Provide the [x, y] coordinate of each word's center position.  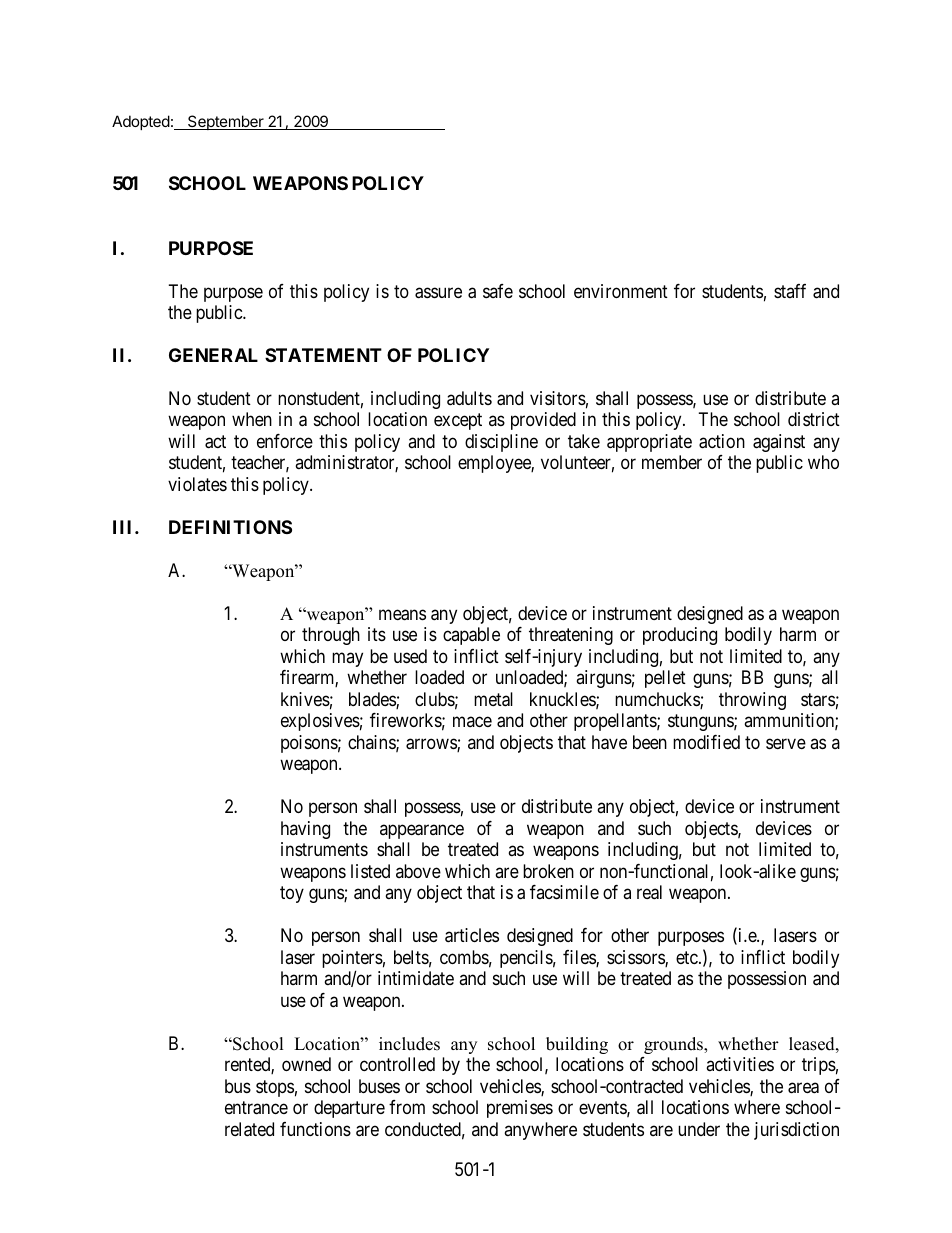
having [305, 830]
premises [520, 1109]
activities [740, 1064]
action [722, 441]
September [226, 122]
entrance [256, 1108]
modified [706, 742]
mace [472, 722]
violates [197, 484]
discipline [501, 443]
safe [498, 291]
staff [790, 291]
